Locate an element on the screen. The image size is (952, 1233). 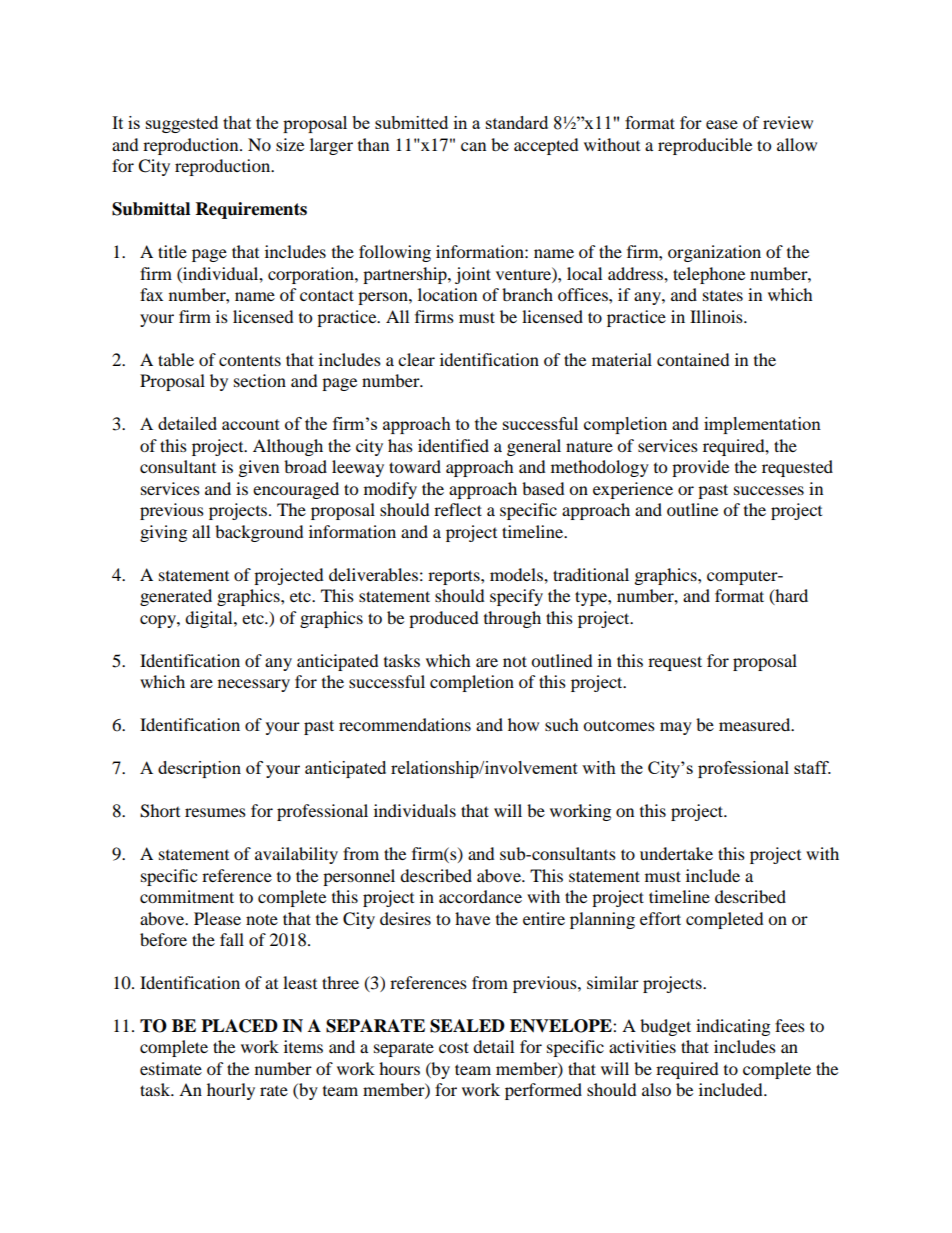
can is located at coordinates (473, 146).
